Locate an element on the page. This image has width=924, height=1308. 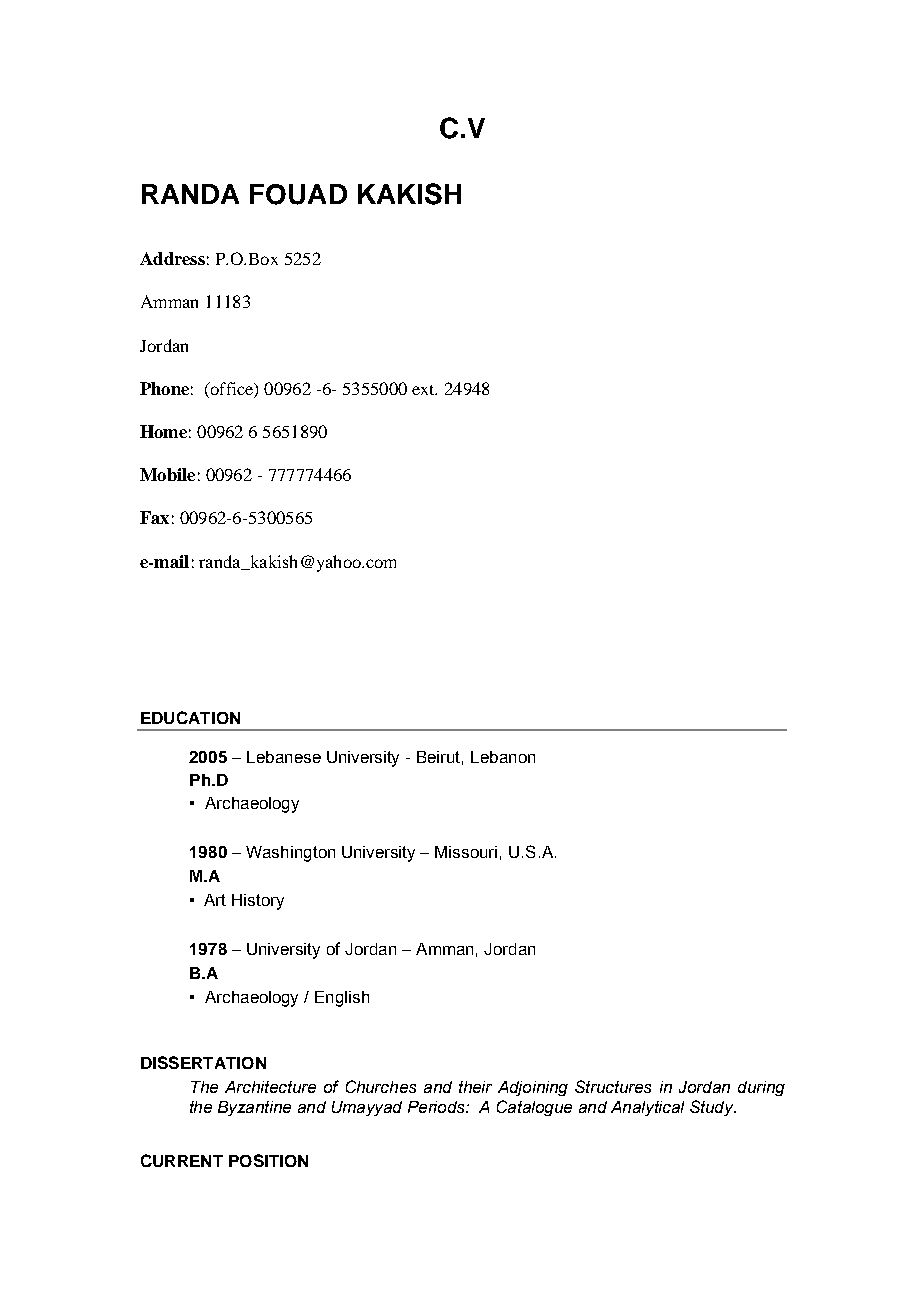
Fax is located at coordinates (154, 517).
